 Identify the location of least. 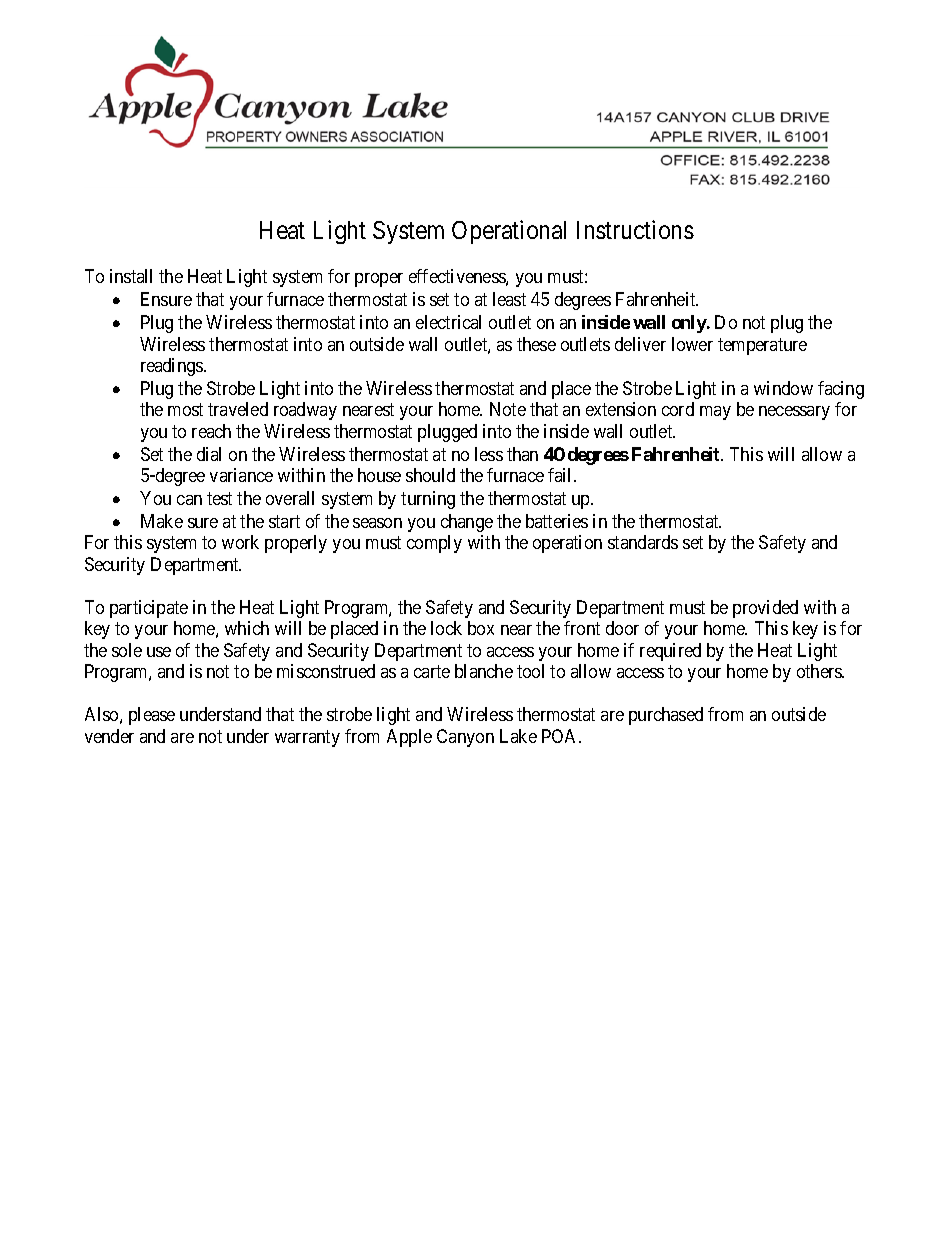
(509, 299).
